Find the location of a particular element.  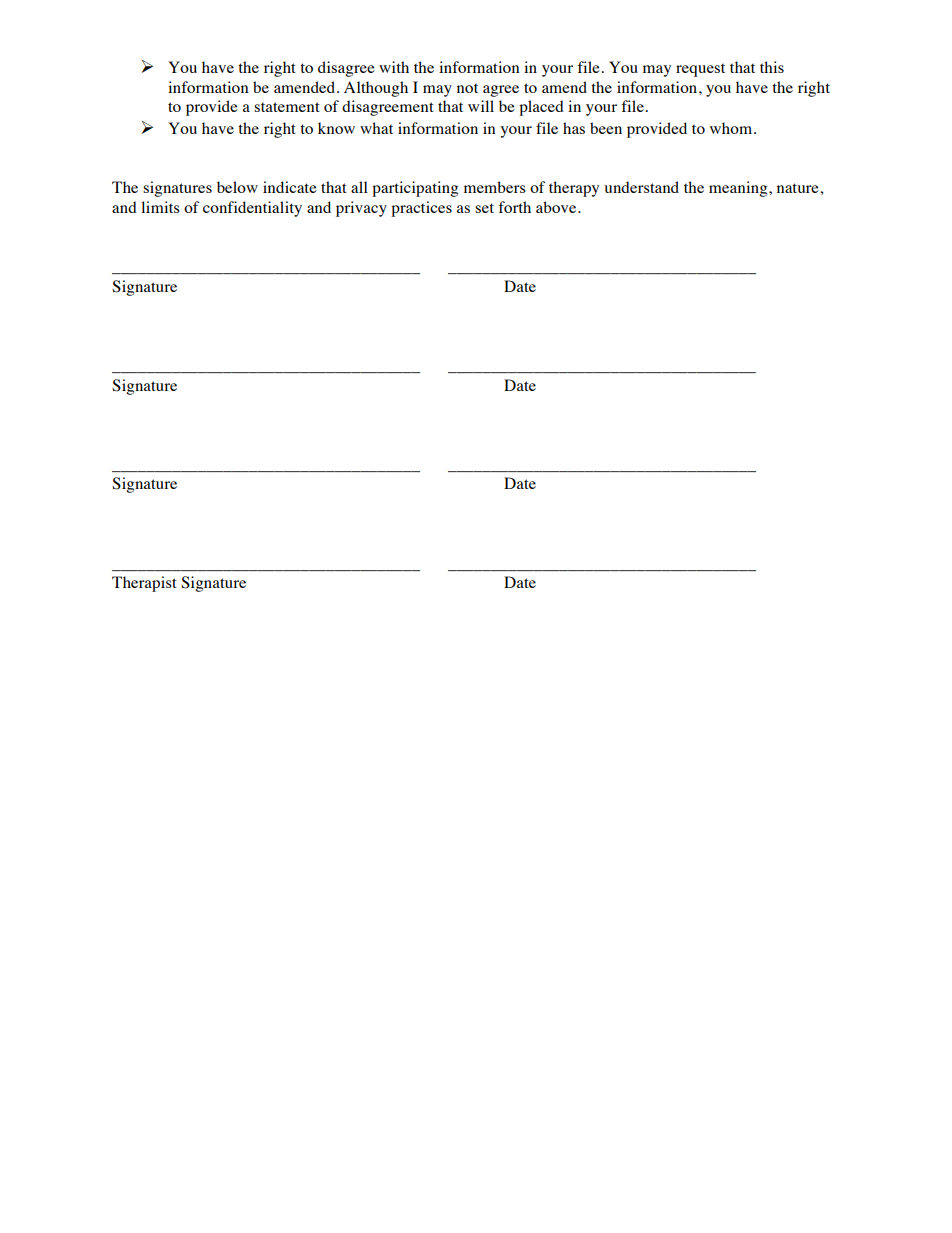

meaning is located at coordinates (739, 189).
